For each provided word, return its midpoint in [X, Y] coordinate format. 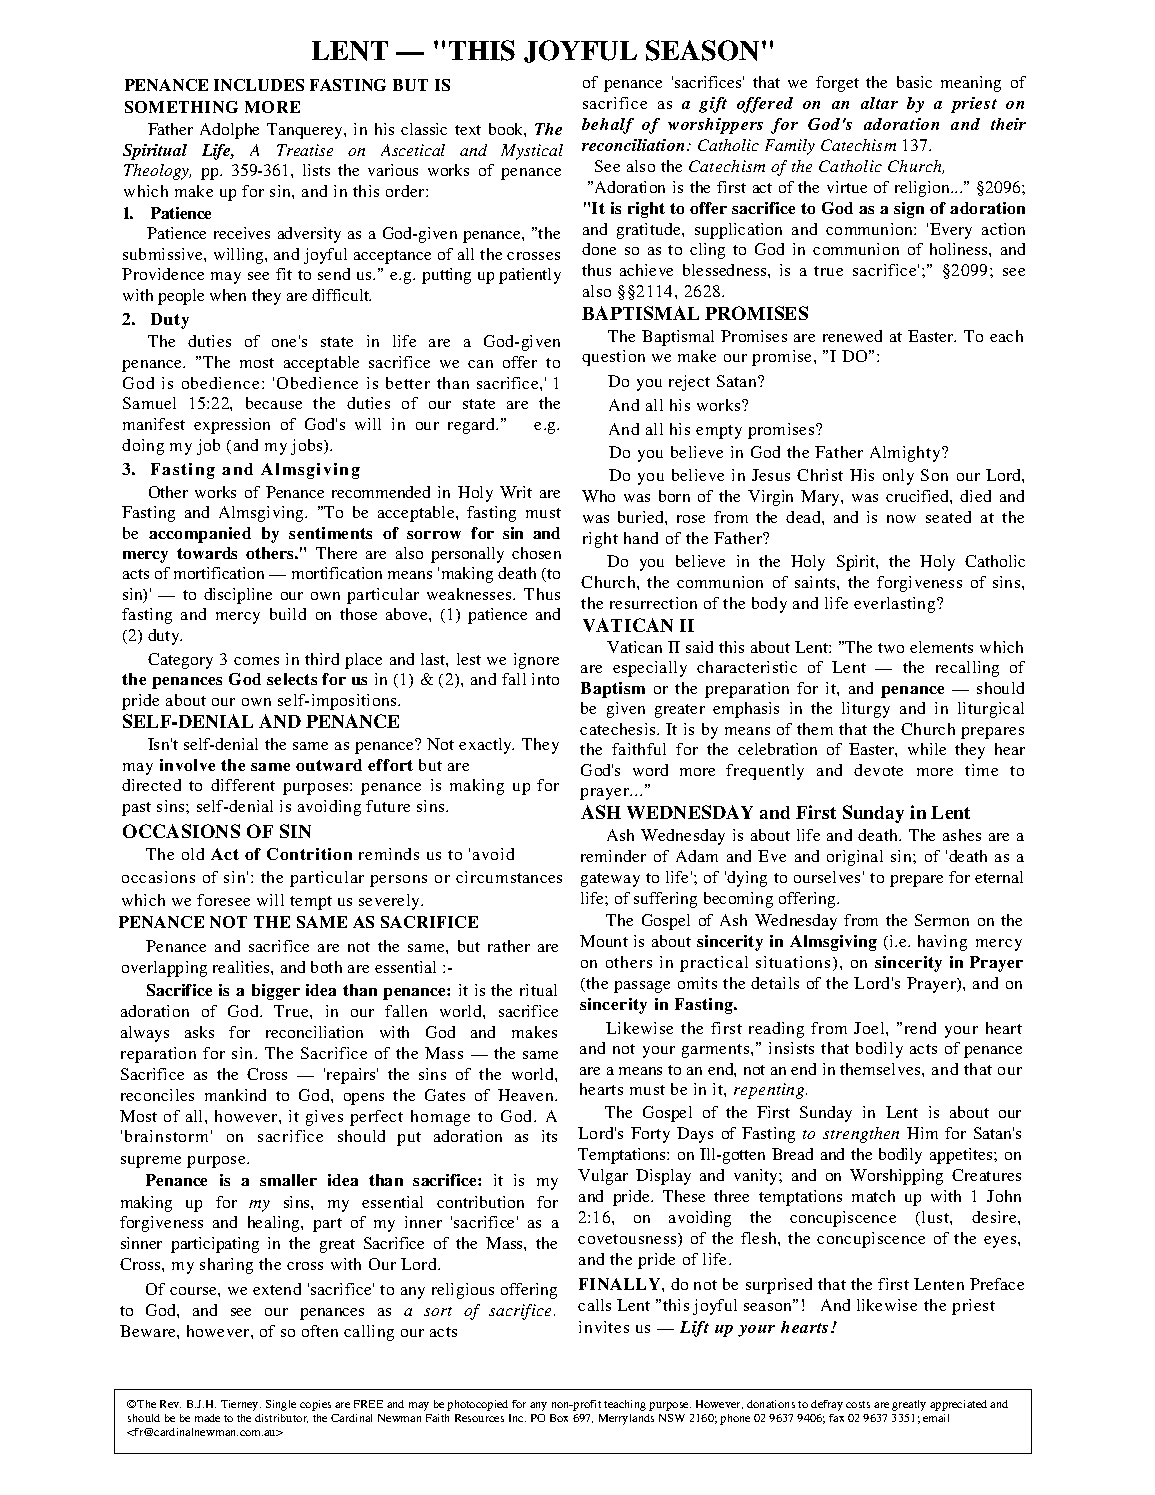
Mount [604, 941]
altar [879, 103]
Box [559, 1418]
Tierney [241, 1405]
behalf [608, 126]
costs [858, 1404]
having [942, 943]
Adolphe [229, 131]
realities [242, 967]
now [901, 519]
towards [207, 553]
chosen [536, 553]
